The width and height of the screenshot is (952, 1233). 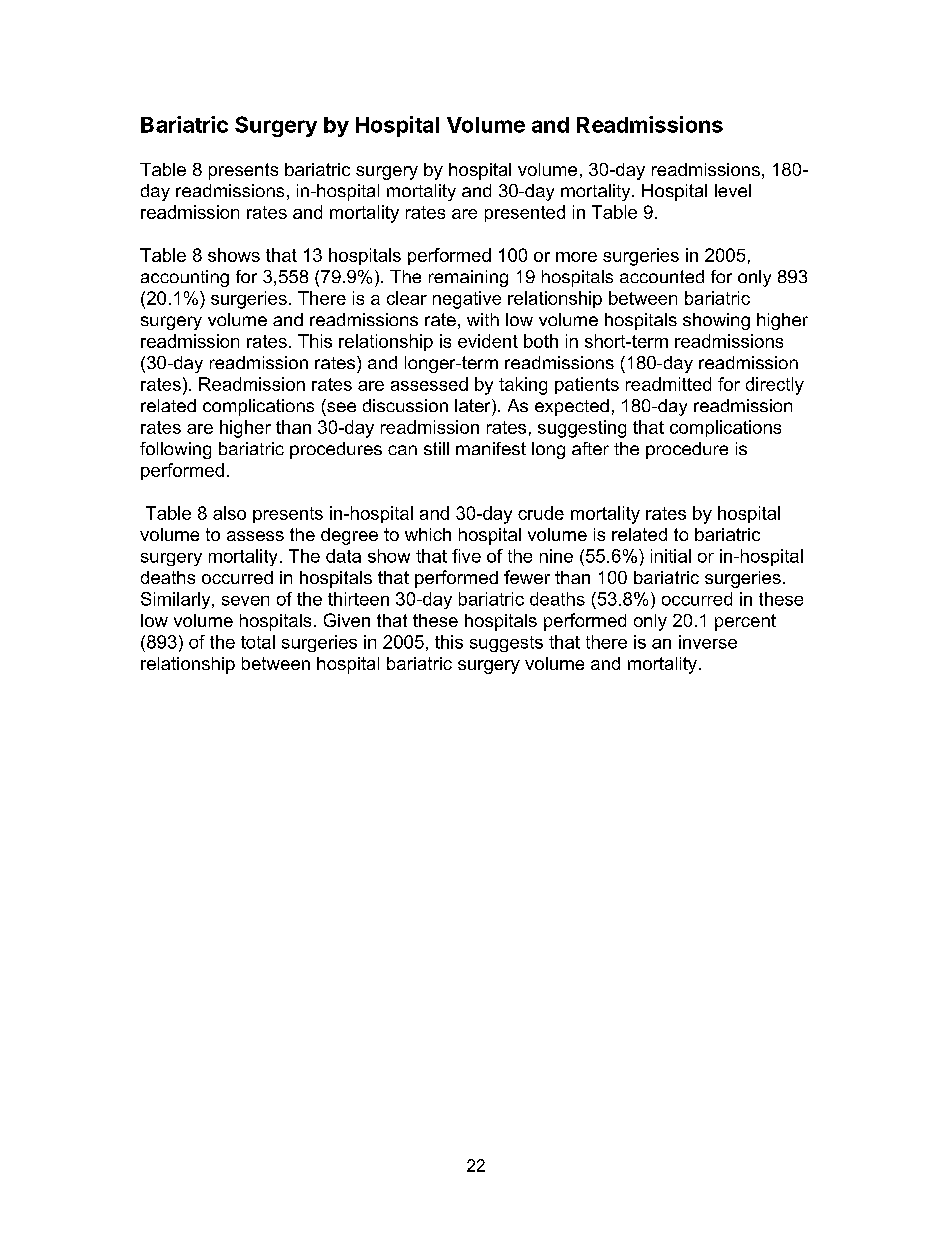 What do you see at coordinates (483, 319) in the screenshot?
I see `with` at bounding box center [483, 319].
